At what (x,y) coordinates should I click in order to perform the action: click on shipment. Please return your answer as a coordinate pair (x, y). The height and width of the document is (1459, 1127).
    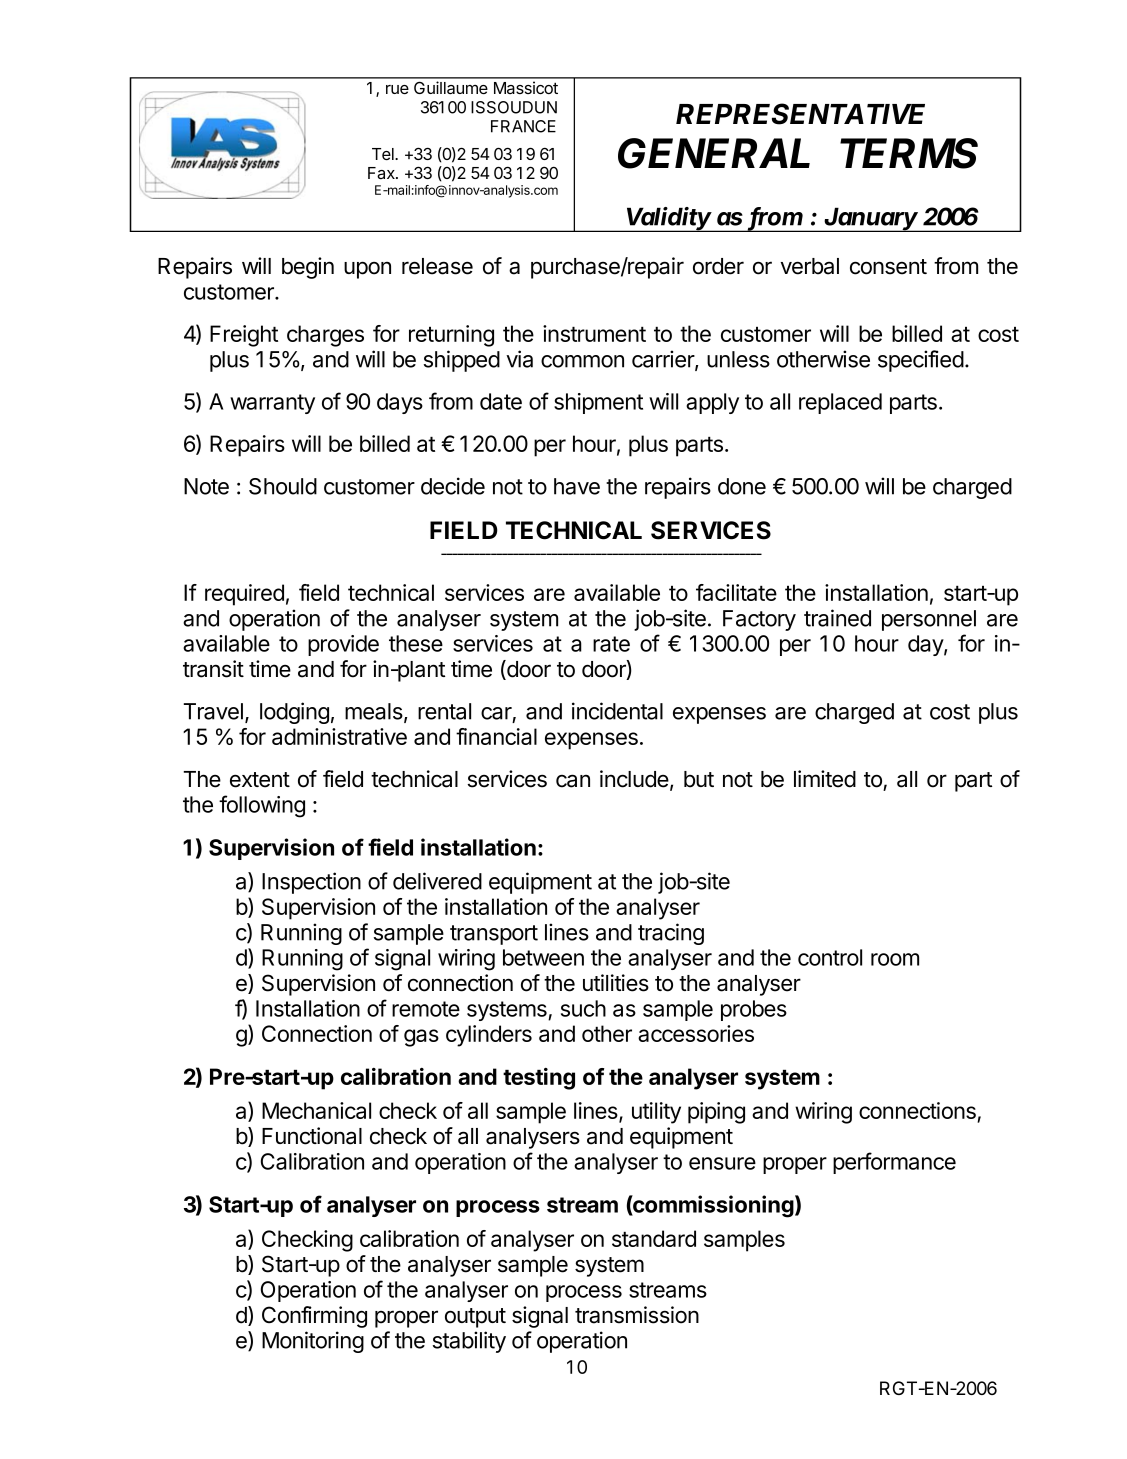
    Looking at the image, I should click on (598, 403).
